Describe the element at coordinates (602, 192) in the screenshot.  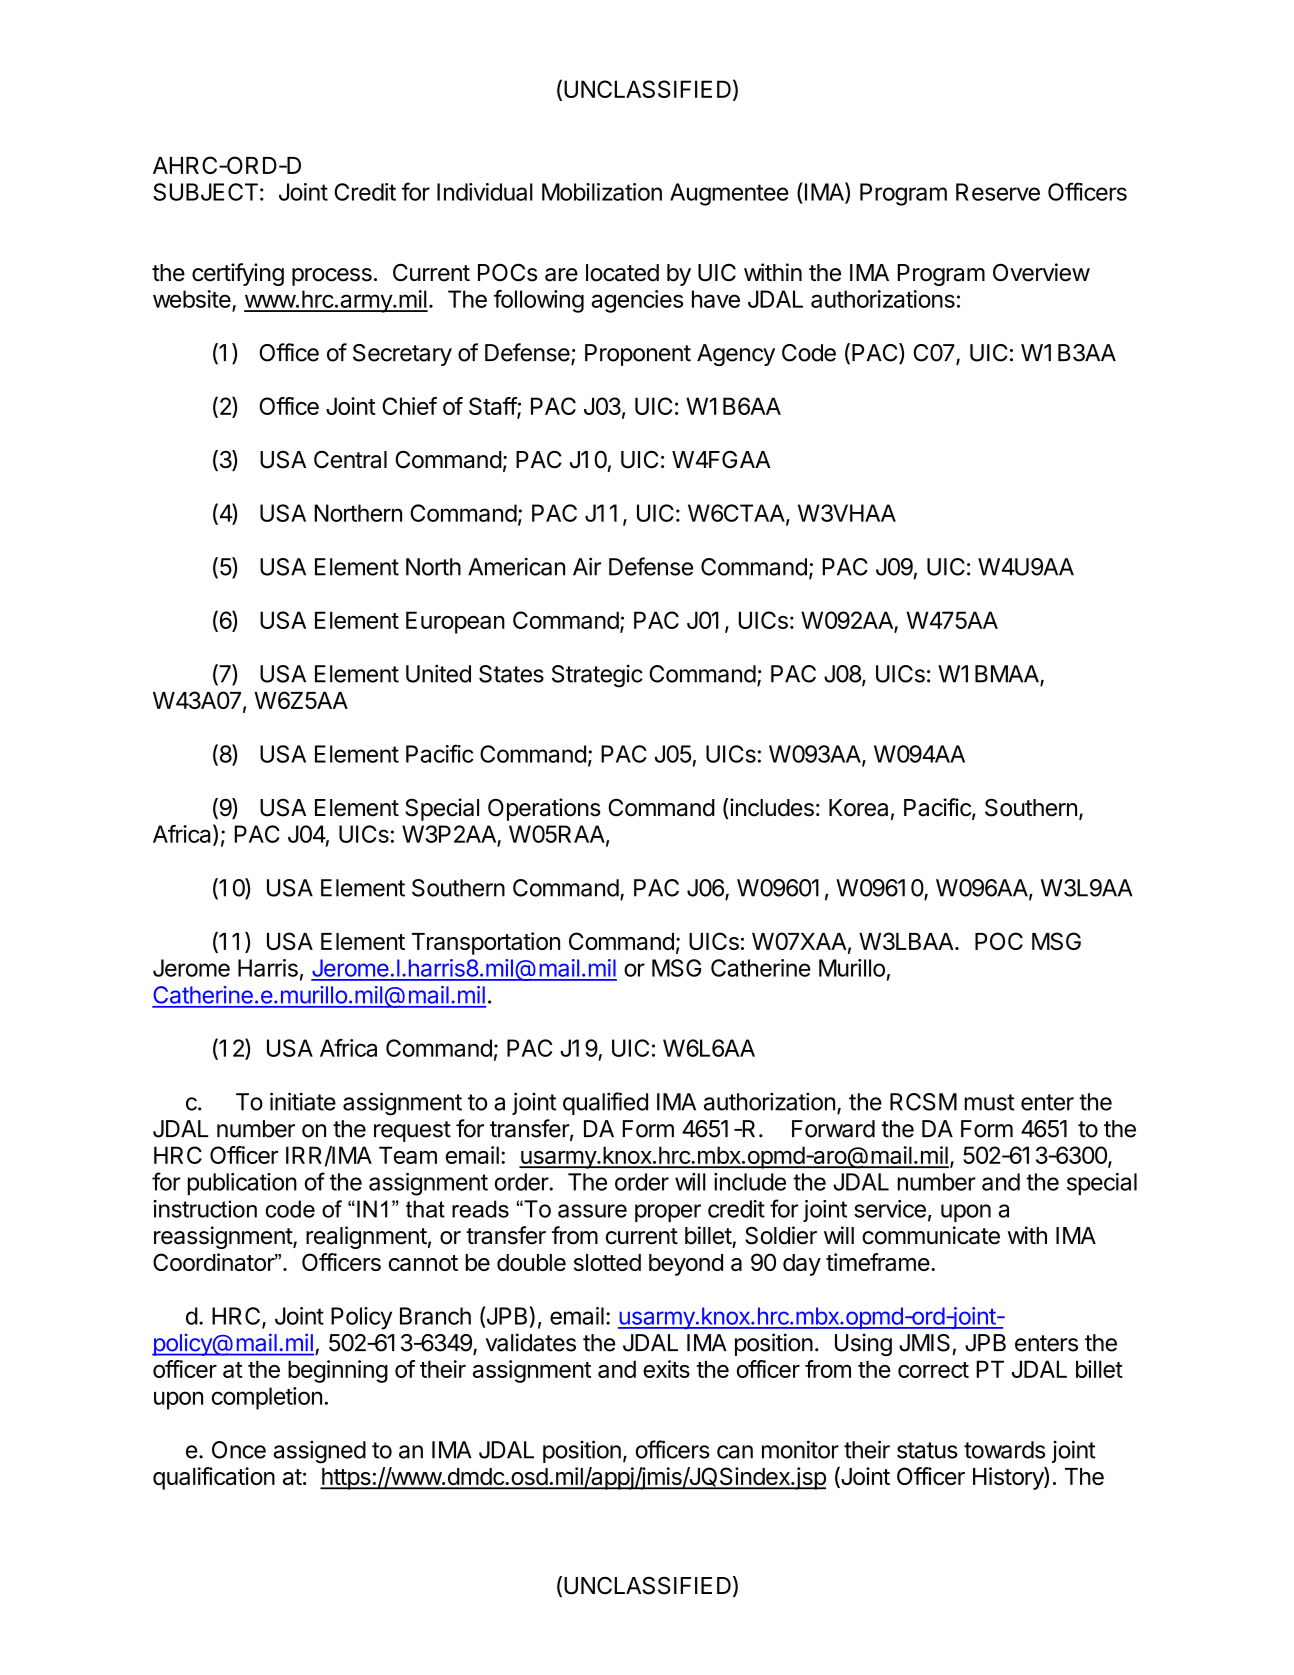
I see `Mobilization` at that location.
